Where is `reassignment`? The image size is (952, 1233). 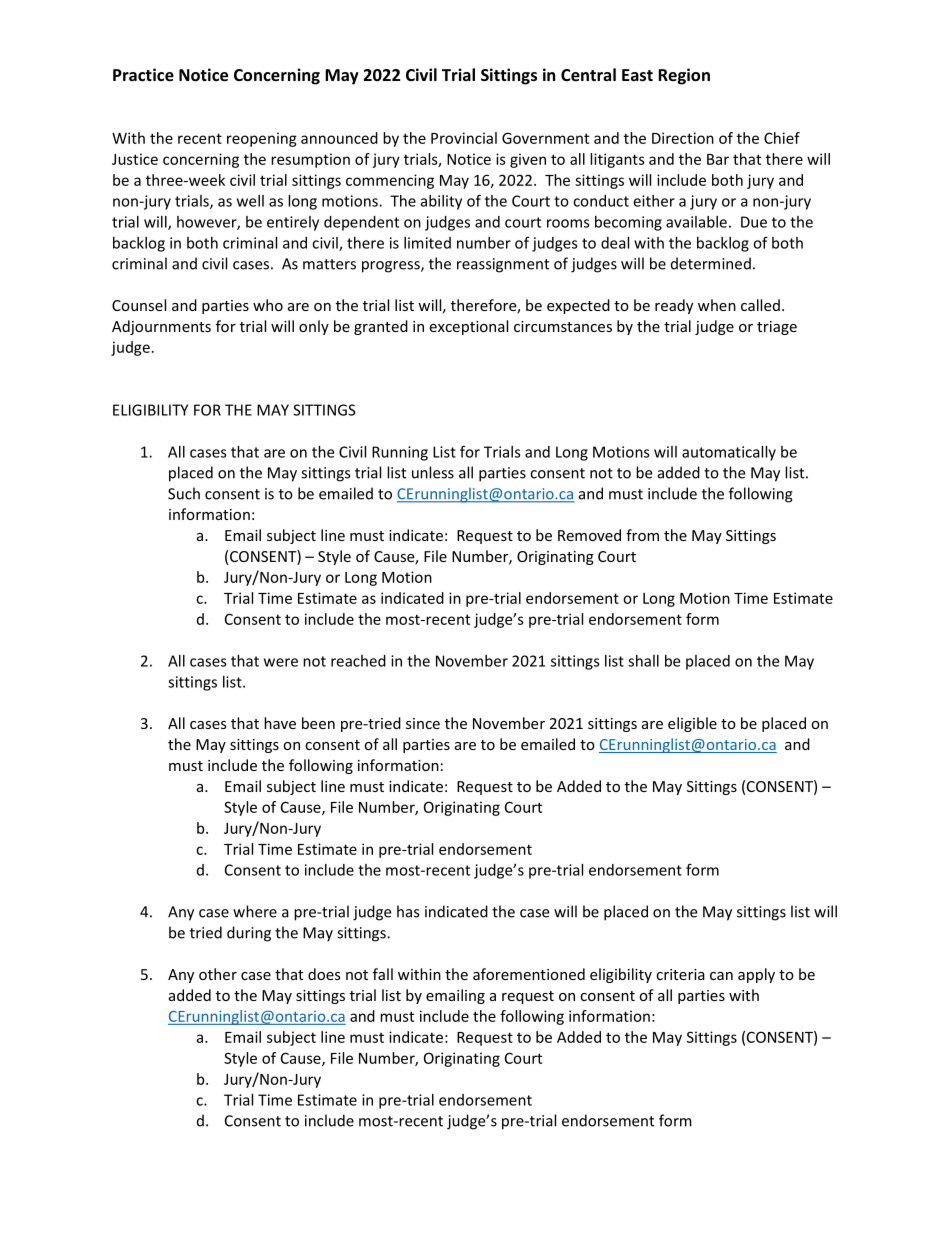 reassignment is located at coordinates (503, 265).
